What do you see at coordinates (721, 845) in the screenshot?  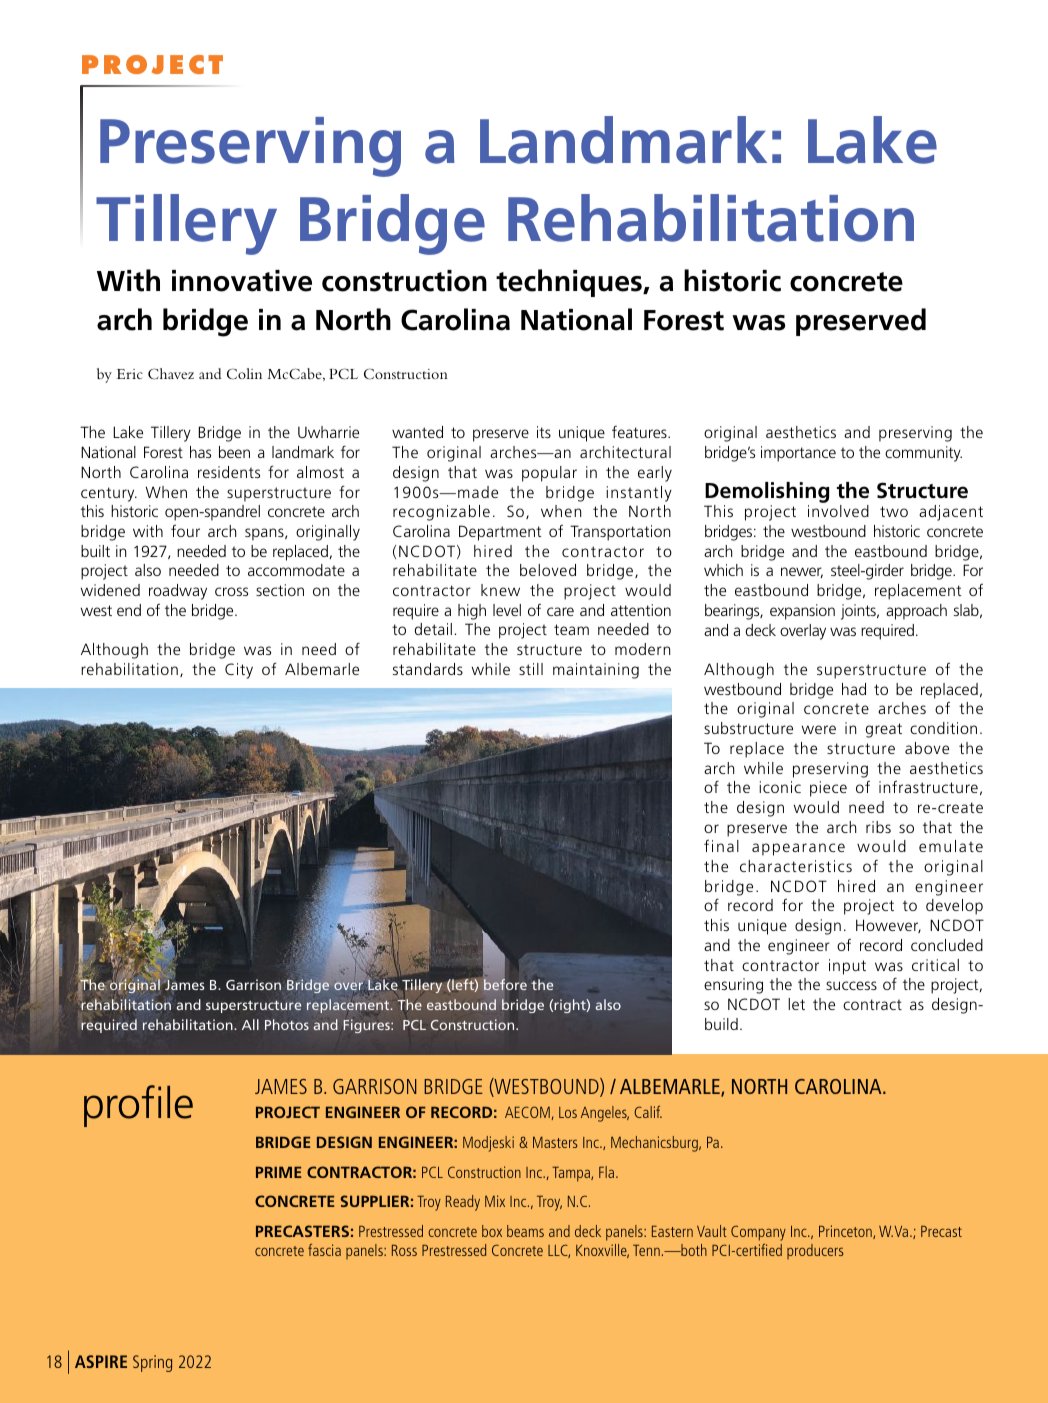 I see `final` at bounding box center [721, 845].
